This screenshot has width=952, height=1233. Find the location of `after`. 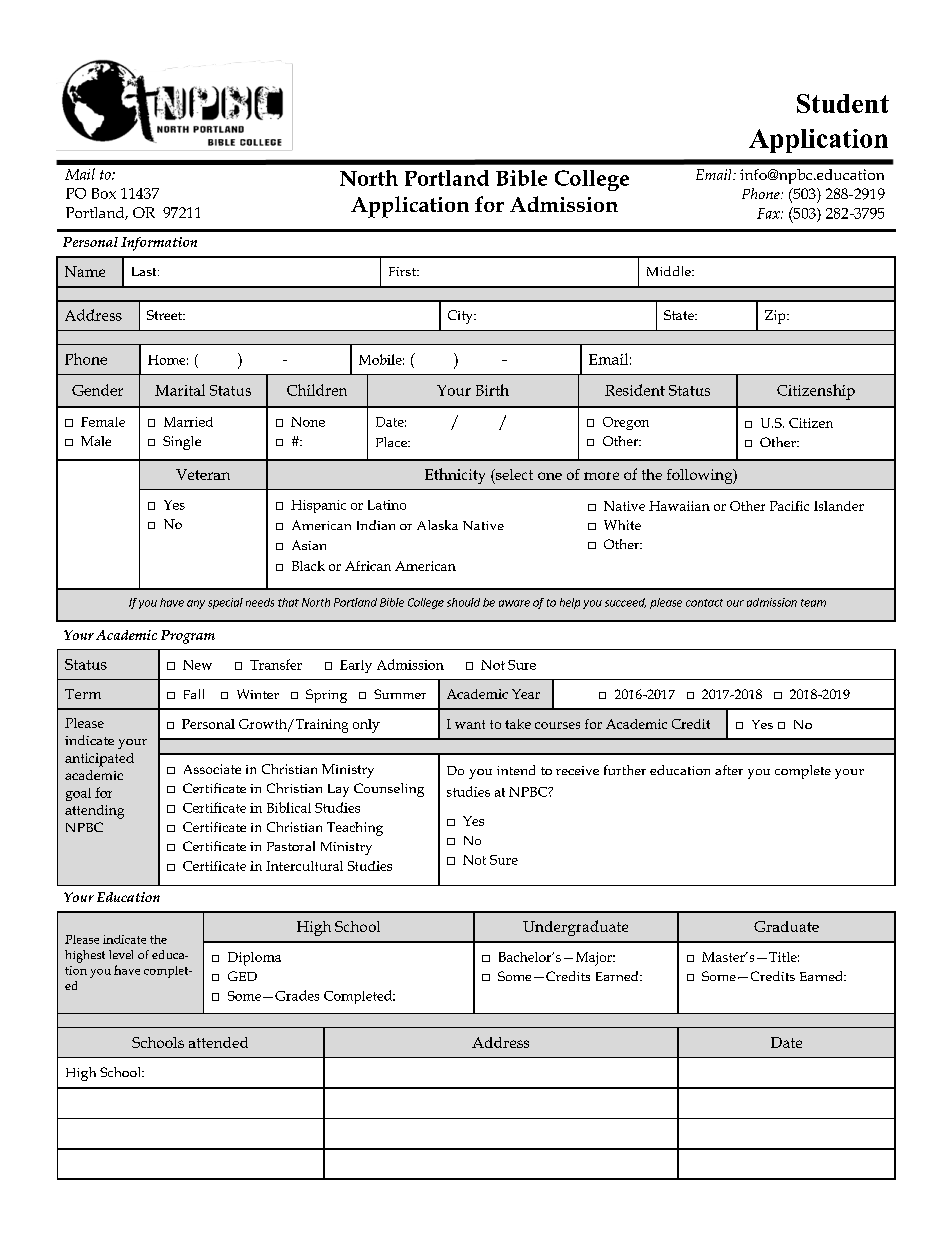

after is located at coordinates (729, 770).
